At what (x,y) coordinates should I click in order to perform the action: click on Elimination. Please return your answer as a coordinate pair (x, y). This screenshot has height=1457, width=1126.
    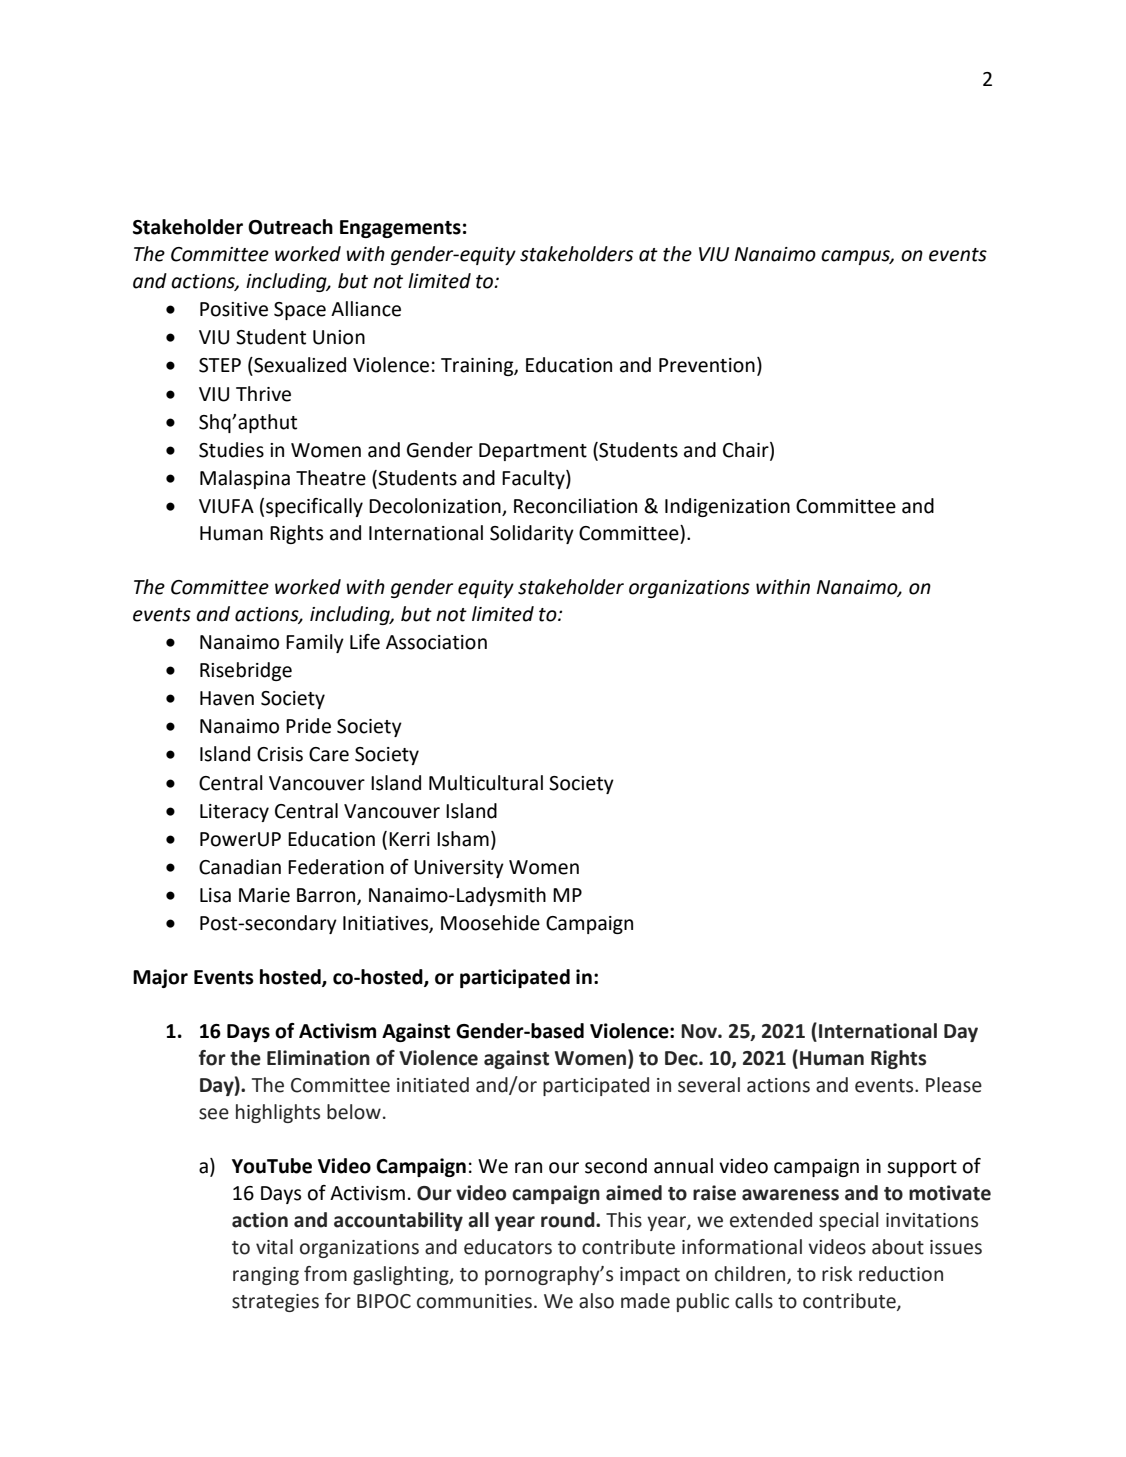
    Looking at the image, I should click on (318, 1058).
